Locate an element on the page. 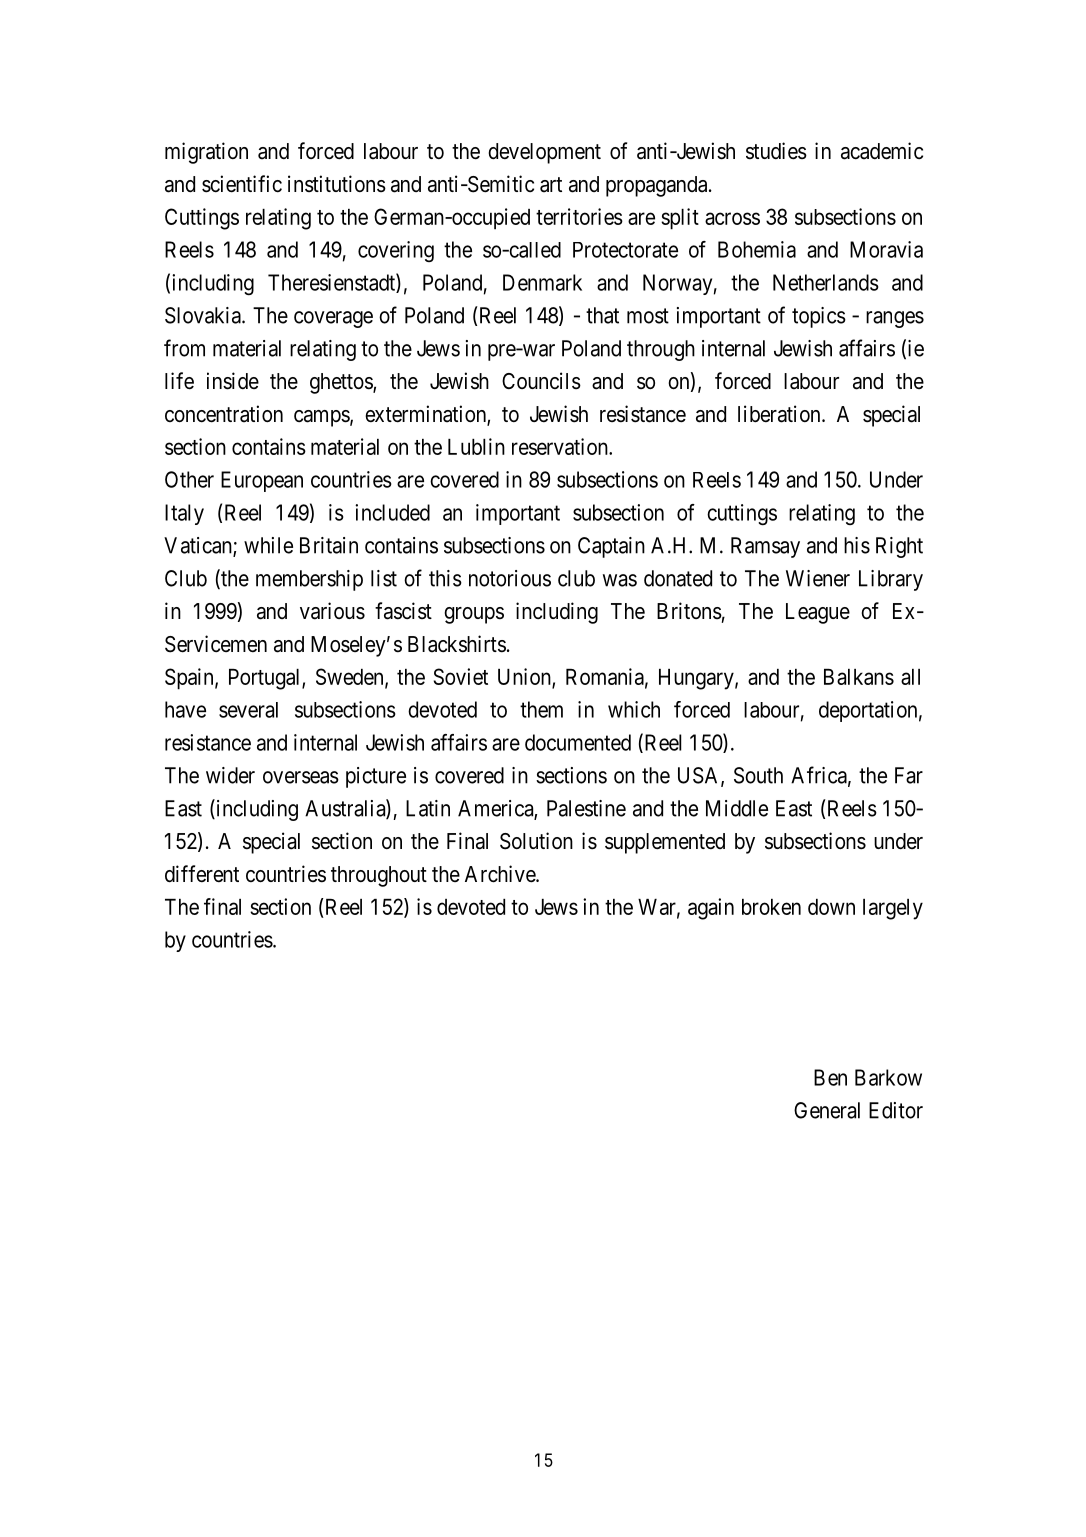 The width and height of the page is (1086, 1537). different is located at coordinates (202, 874).
